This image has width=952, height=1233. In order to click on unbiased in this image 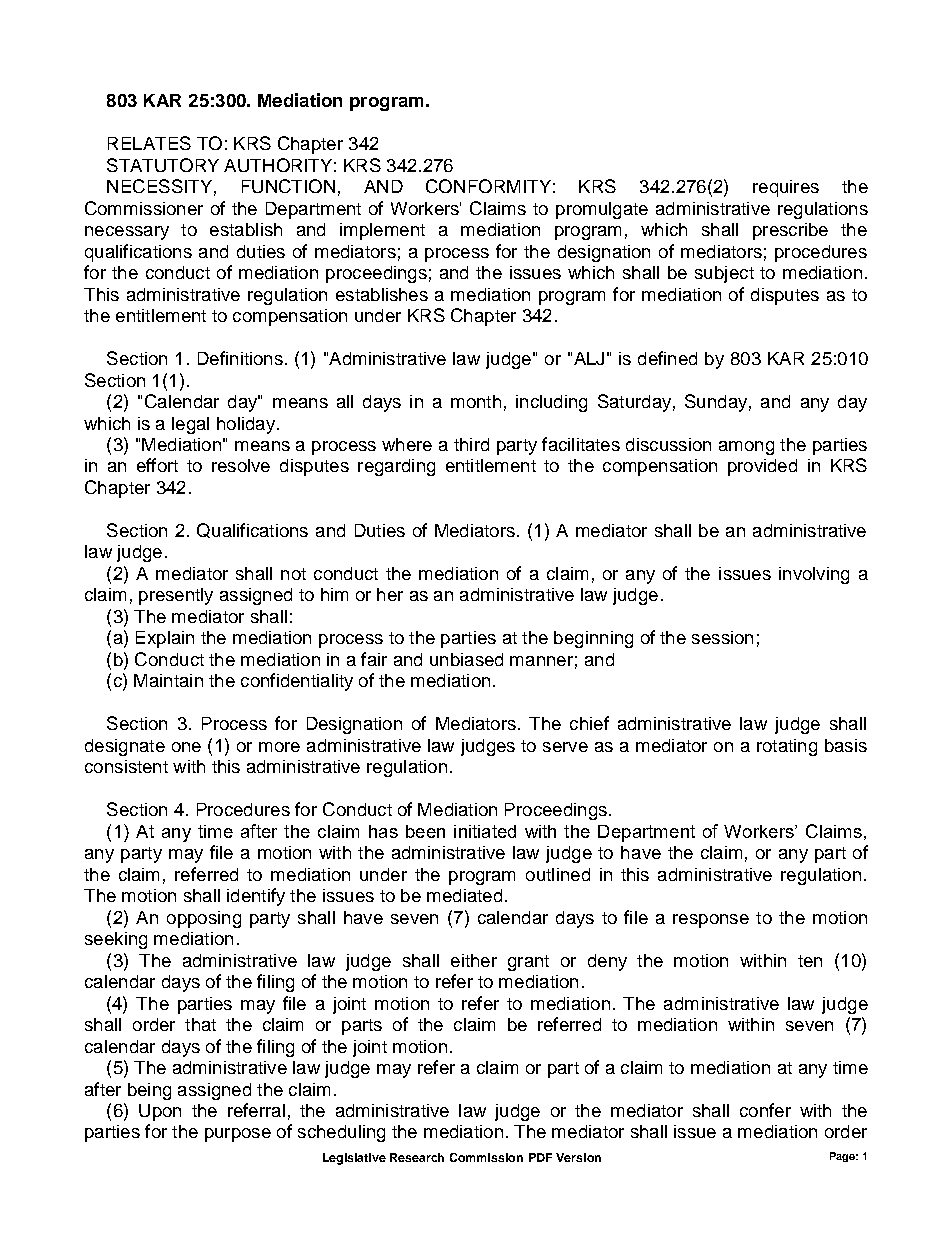, I will do `click(466, 659)`.
